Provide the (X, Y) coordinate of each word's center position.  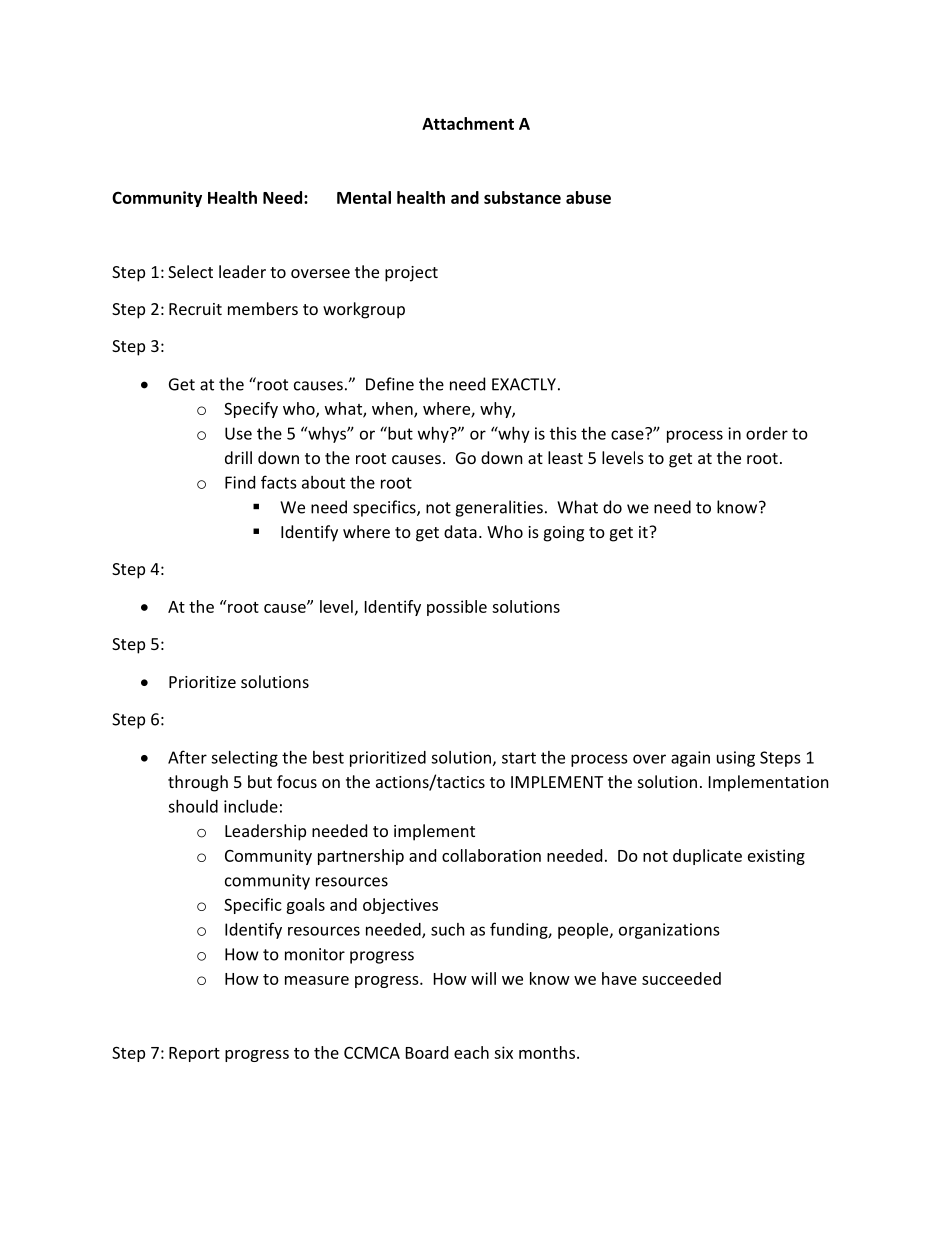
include (251, 806)
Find (240, 482)
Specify (251, 410)
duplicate (707, 857)
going (564, 534)
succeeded (681, 978)
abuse (588, 197)
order (767, 433)
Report (194, 1054)
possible (457, 608)
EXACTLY (524, 384)
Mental (364, 197)
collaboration (491, 855)
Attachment (468, 123)
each (471, 1052)
